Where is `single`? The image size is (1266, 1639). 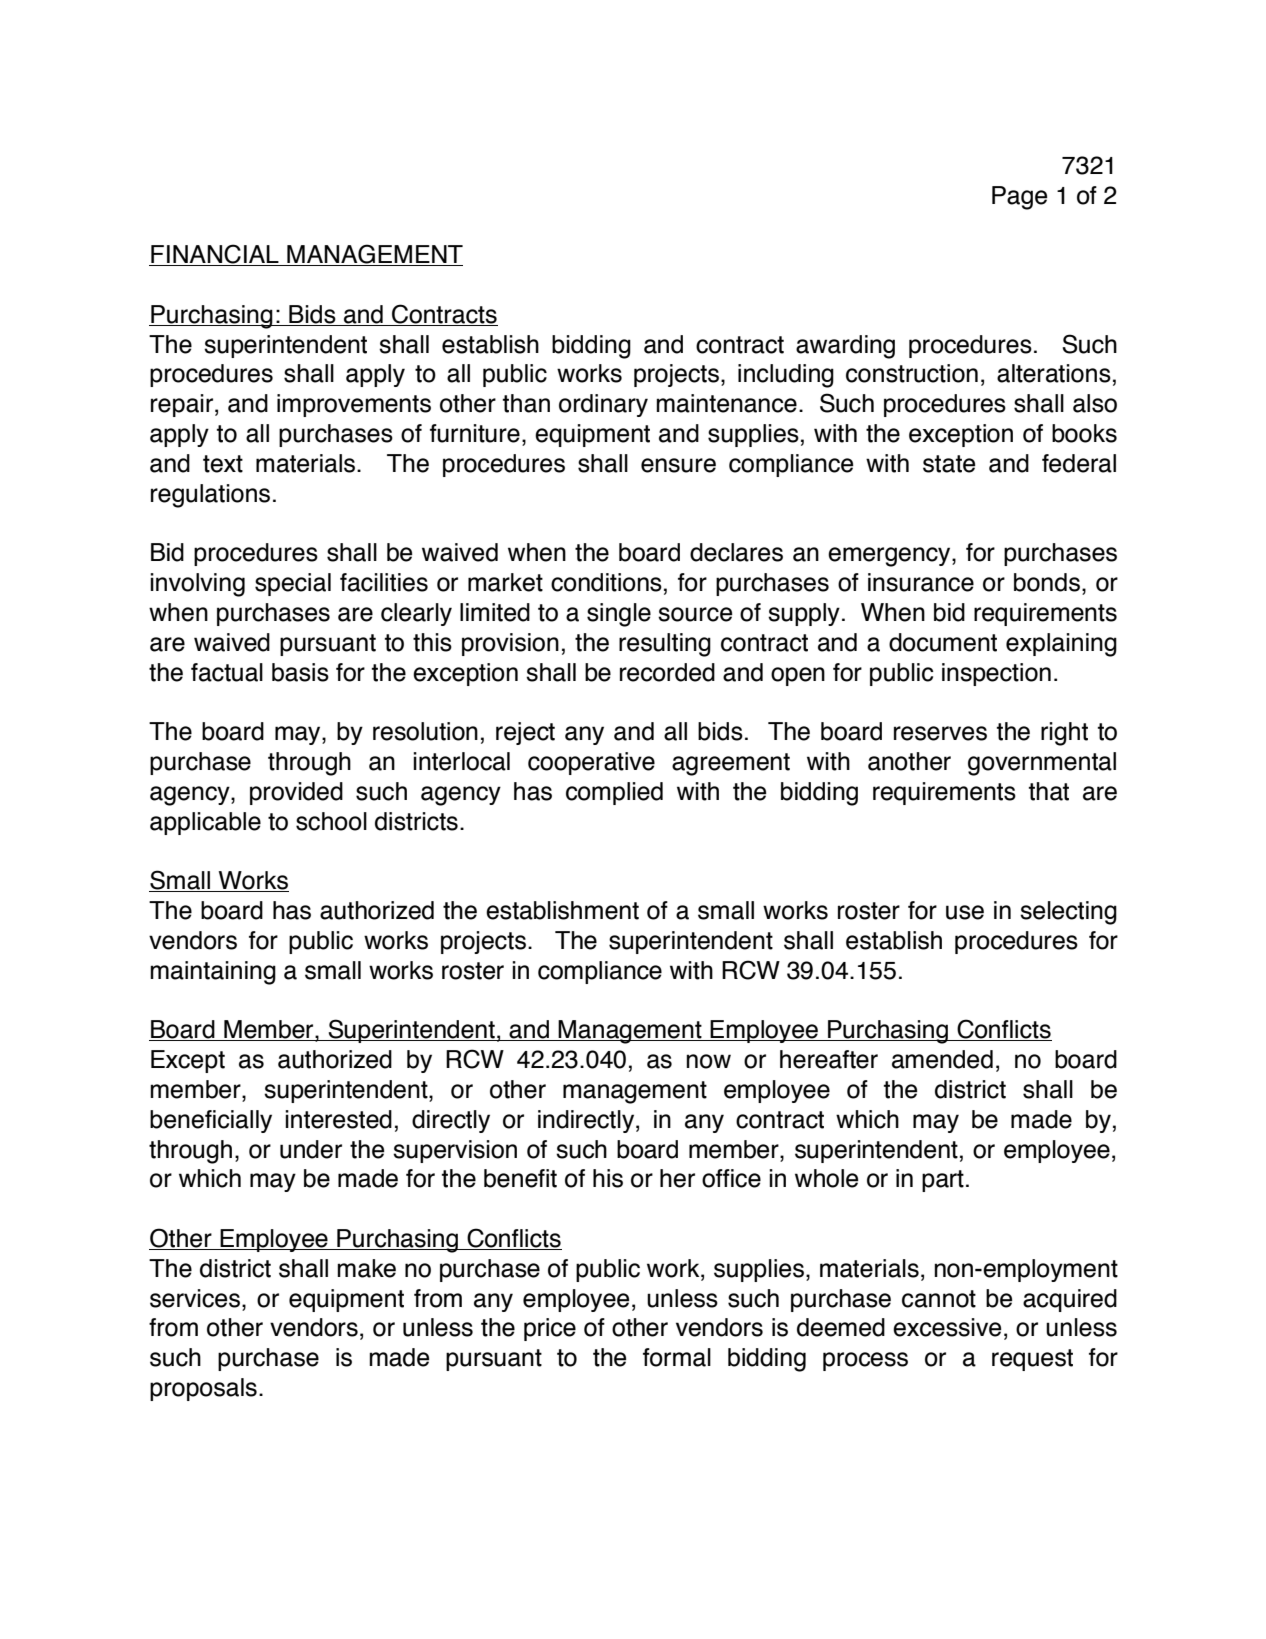
single is located at coordinates (619, 615).
